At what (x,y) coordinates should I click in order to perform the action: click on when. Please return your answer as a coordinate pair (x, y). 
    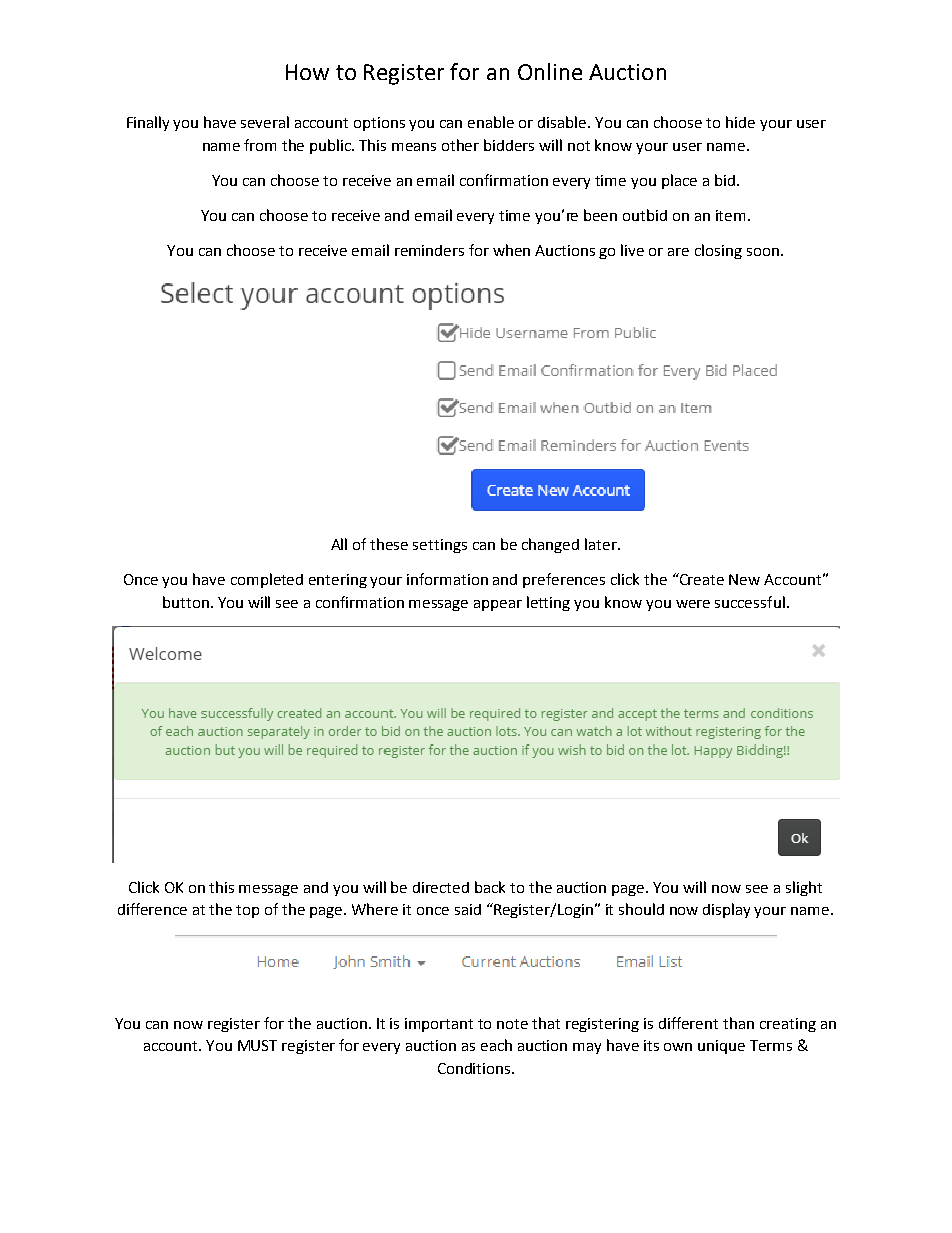
    Looking at the image, I should click on (511, 250).
